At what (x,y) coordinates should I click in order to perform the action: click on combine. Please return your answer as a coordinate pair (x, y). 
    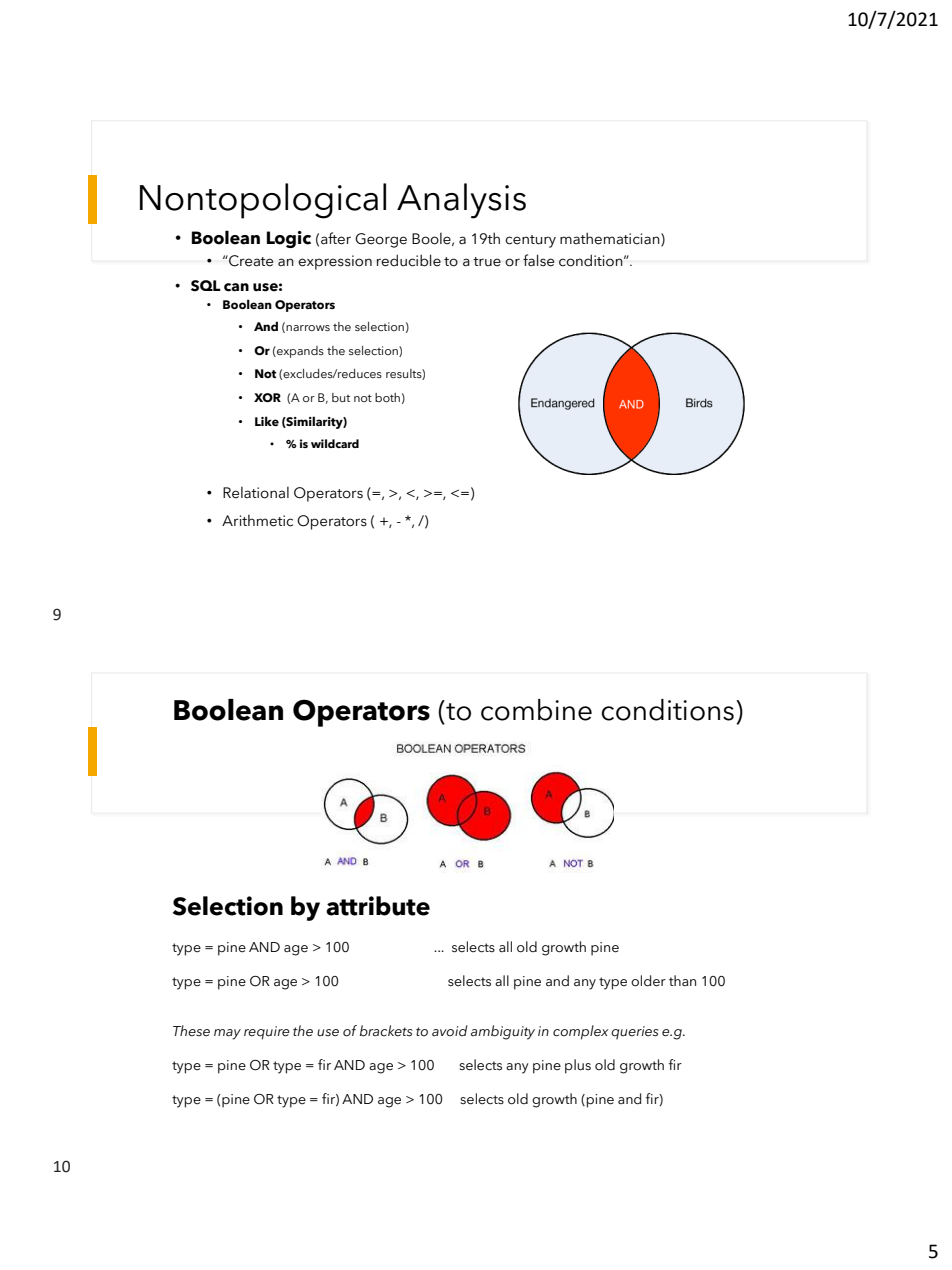
    Looking at the image, I should click on (536, 710).
